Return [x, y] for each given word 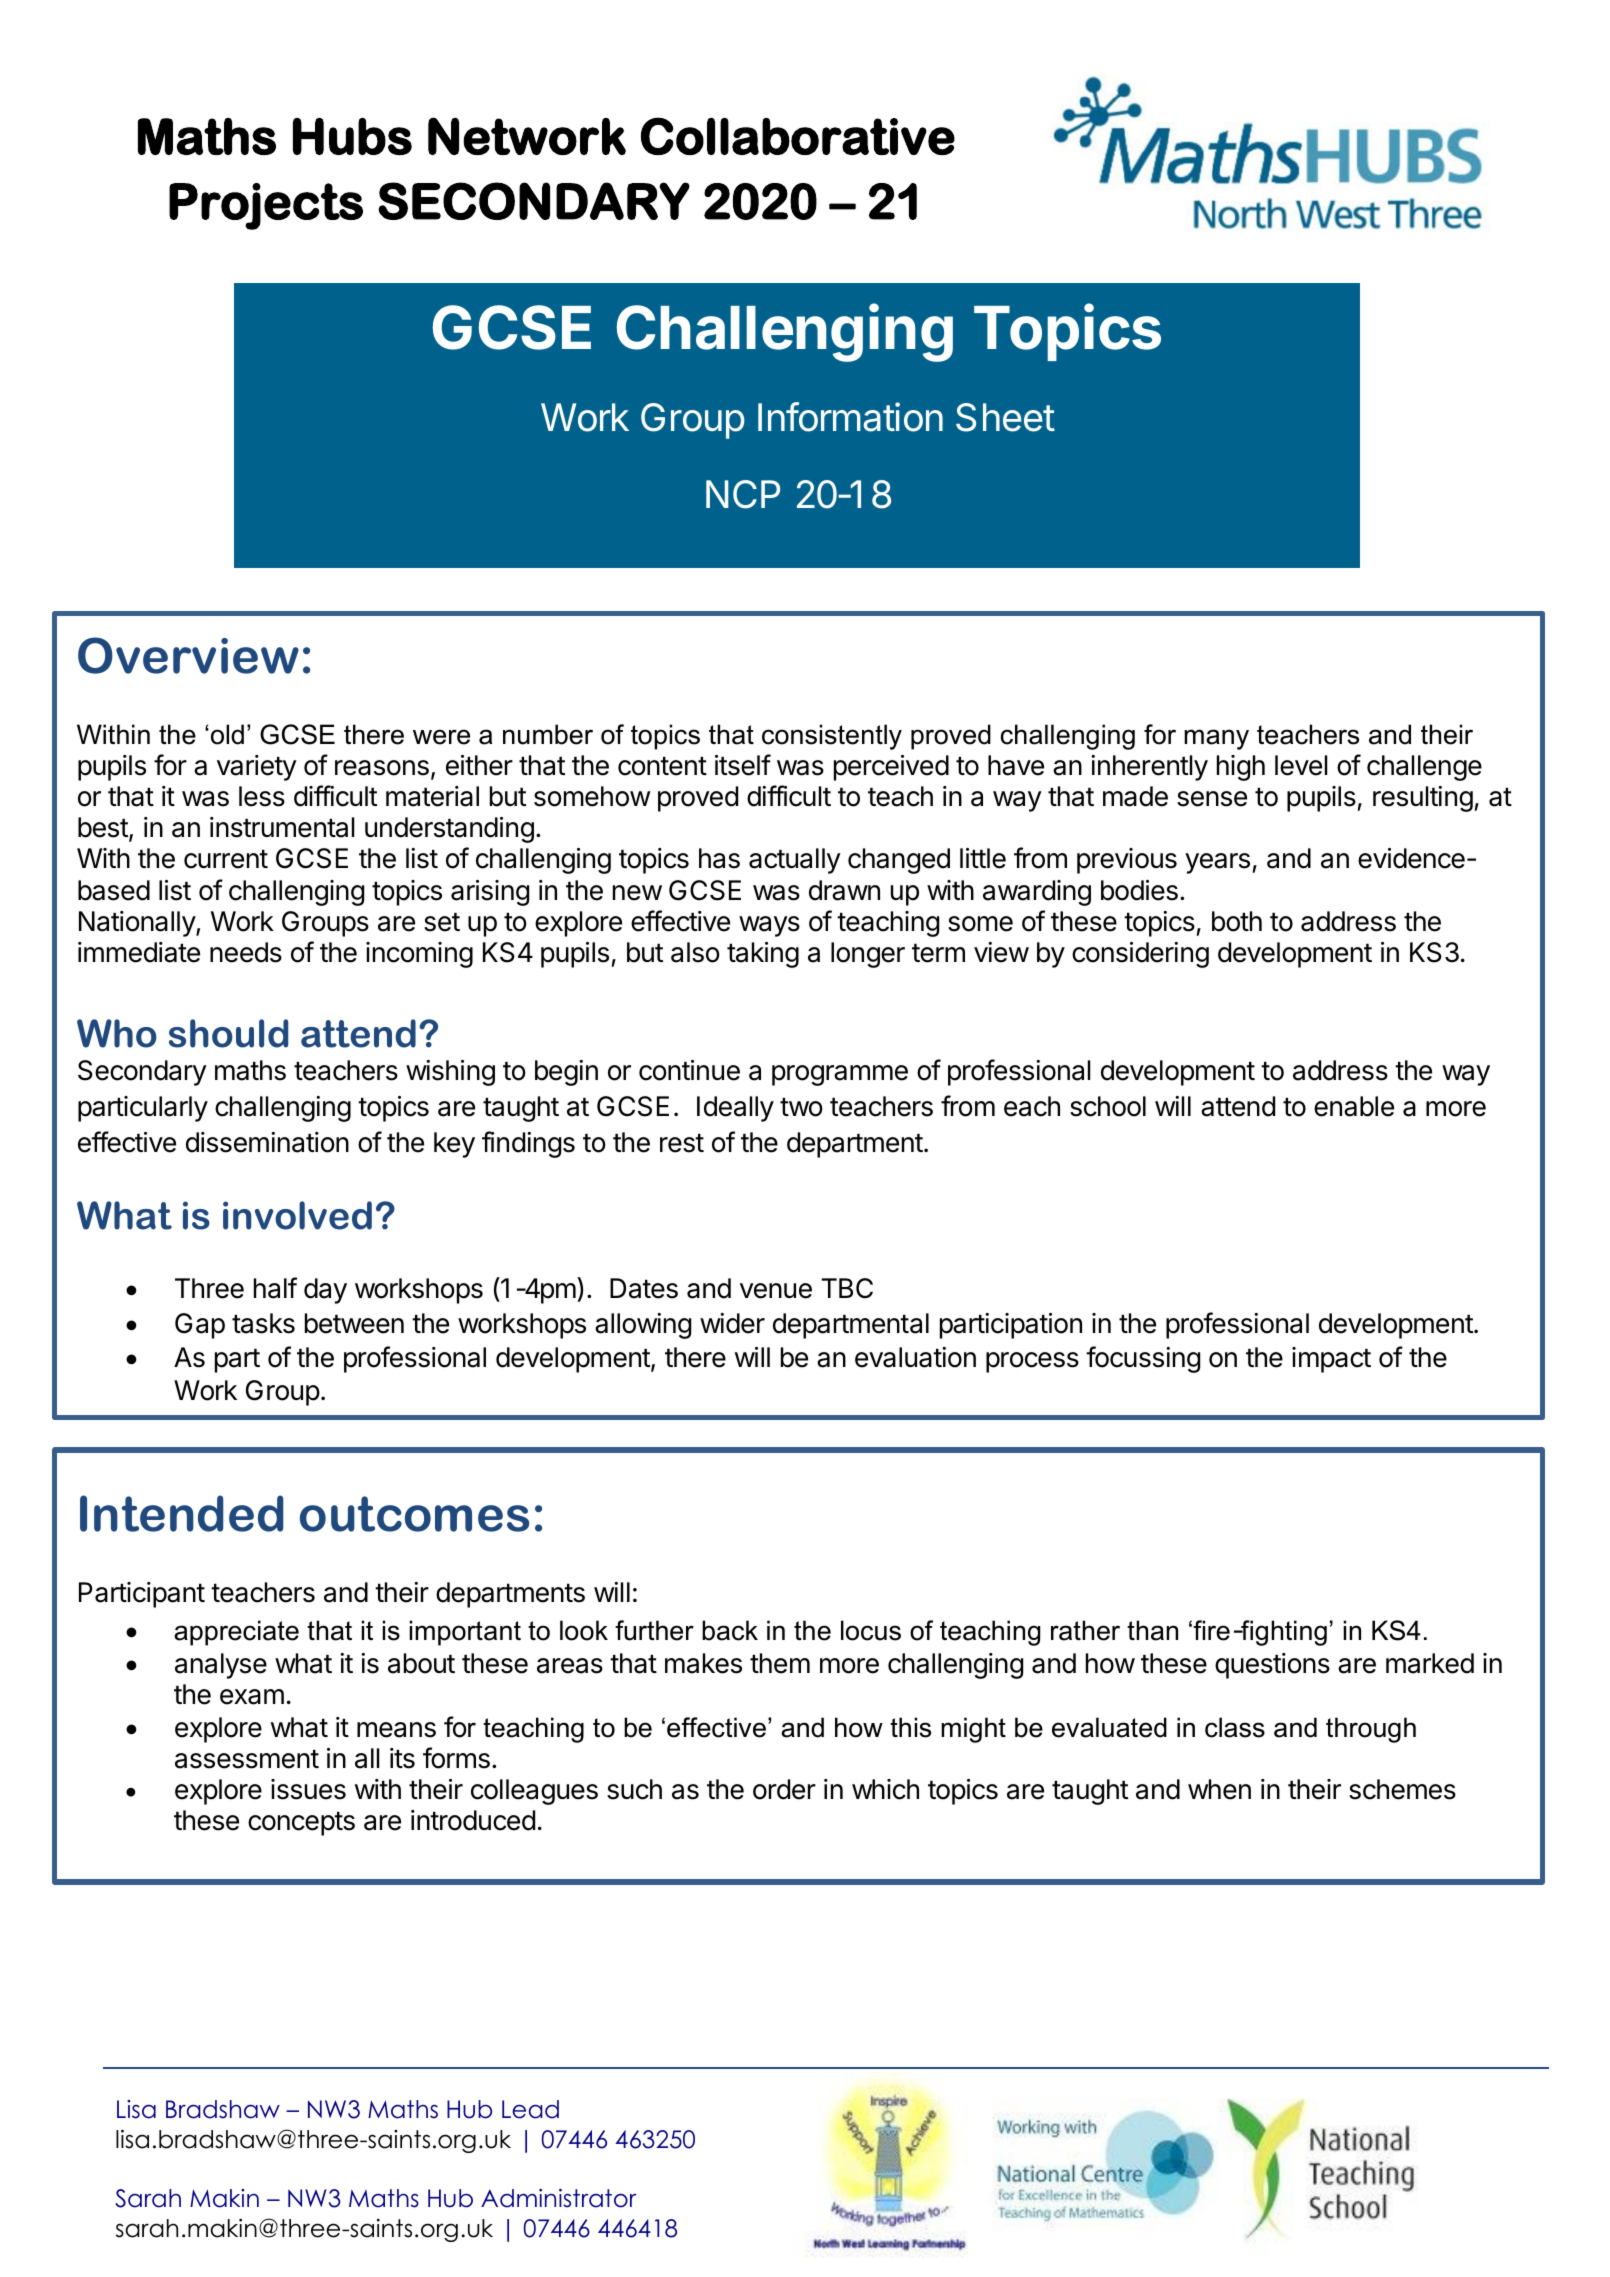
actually [795, 861]
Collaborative [798, 136]
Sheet [1005, 417]
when [1219, 1789]
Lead [530, 2109]
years [1217, 863]
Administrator [559, 2198]
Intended [181, 1513]
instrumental [282, 827]
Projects [266, 206]
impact [1331, 1360]
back [730, 1630]
